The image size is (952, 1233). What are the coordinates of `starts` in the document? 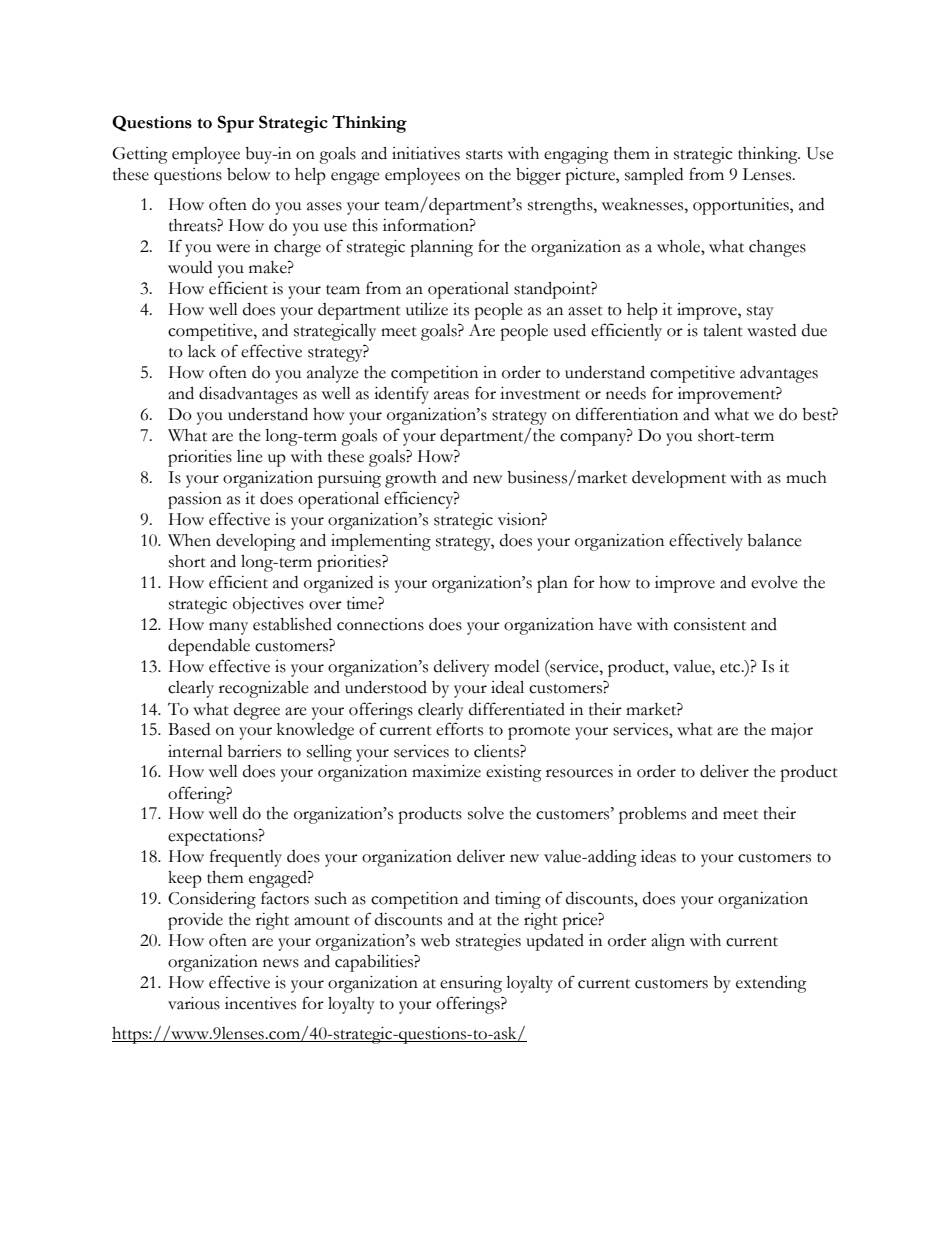 It's located at (484, 155).
